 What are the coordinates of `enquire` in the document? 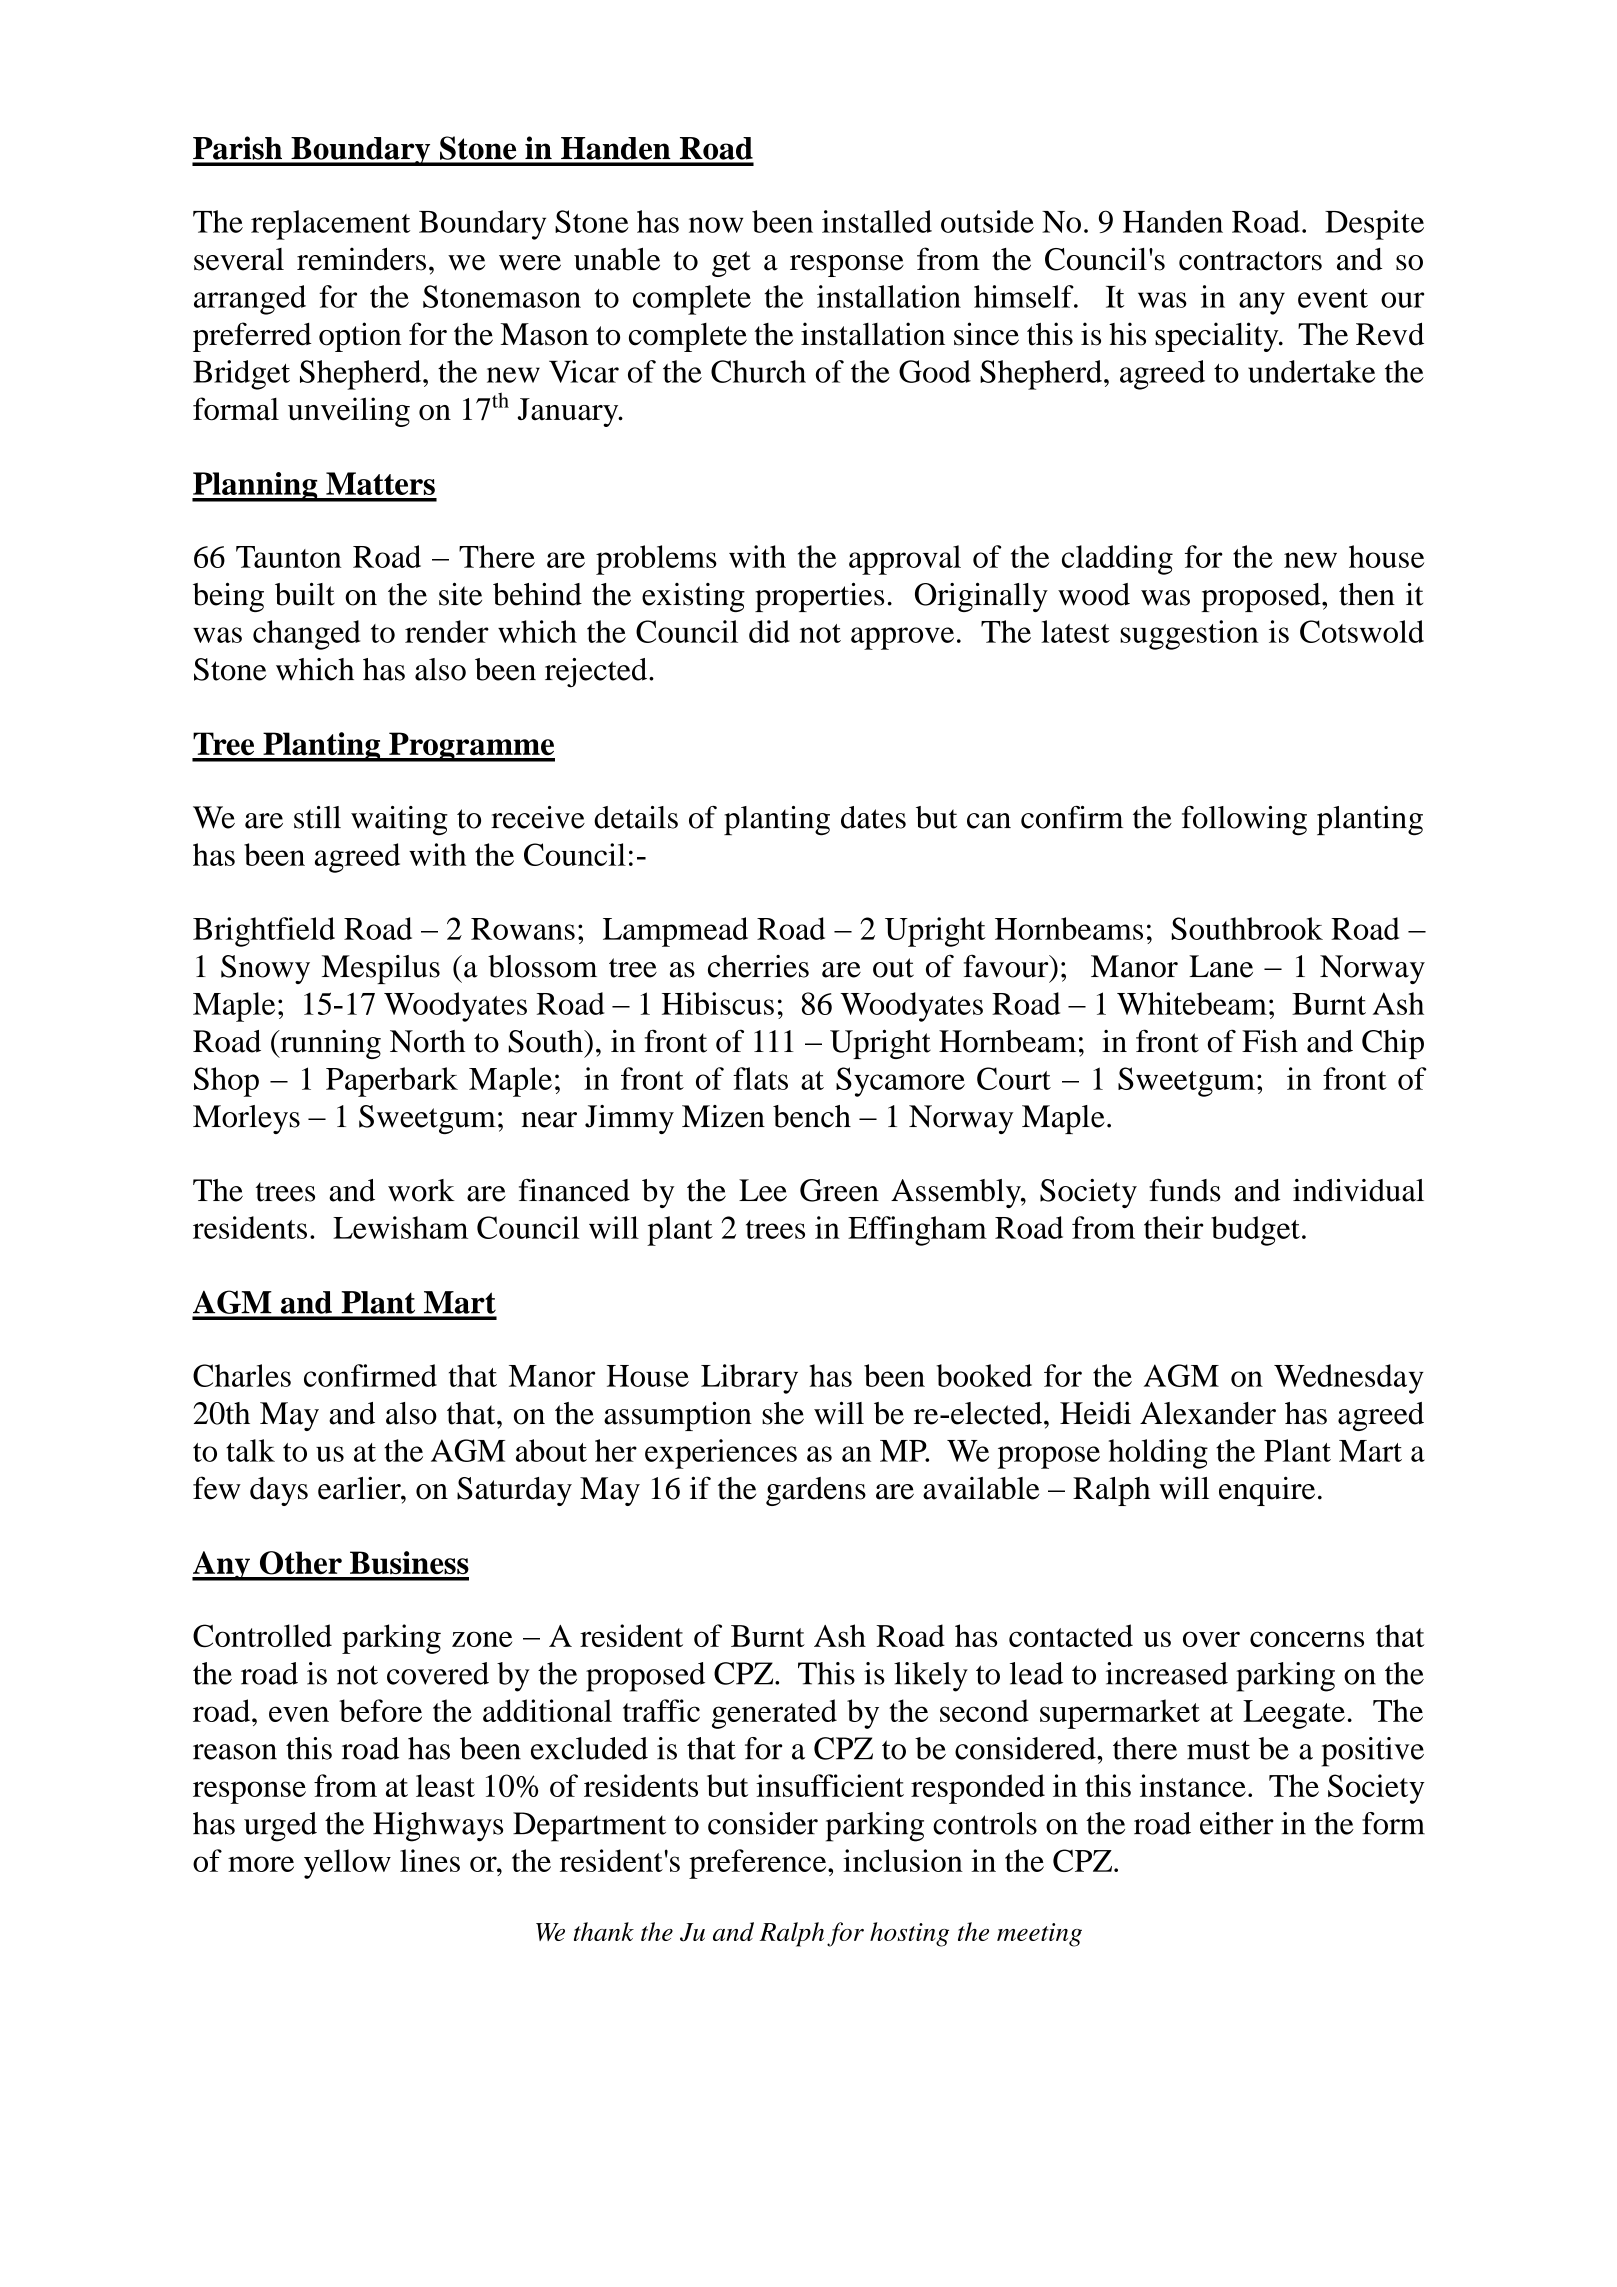 It's located at (1267, 1491).
